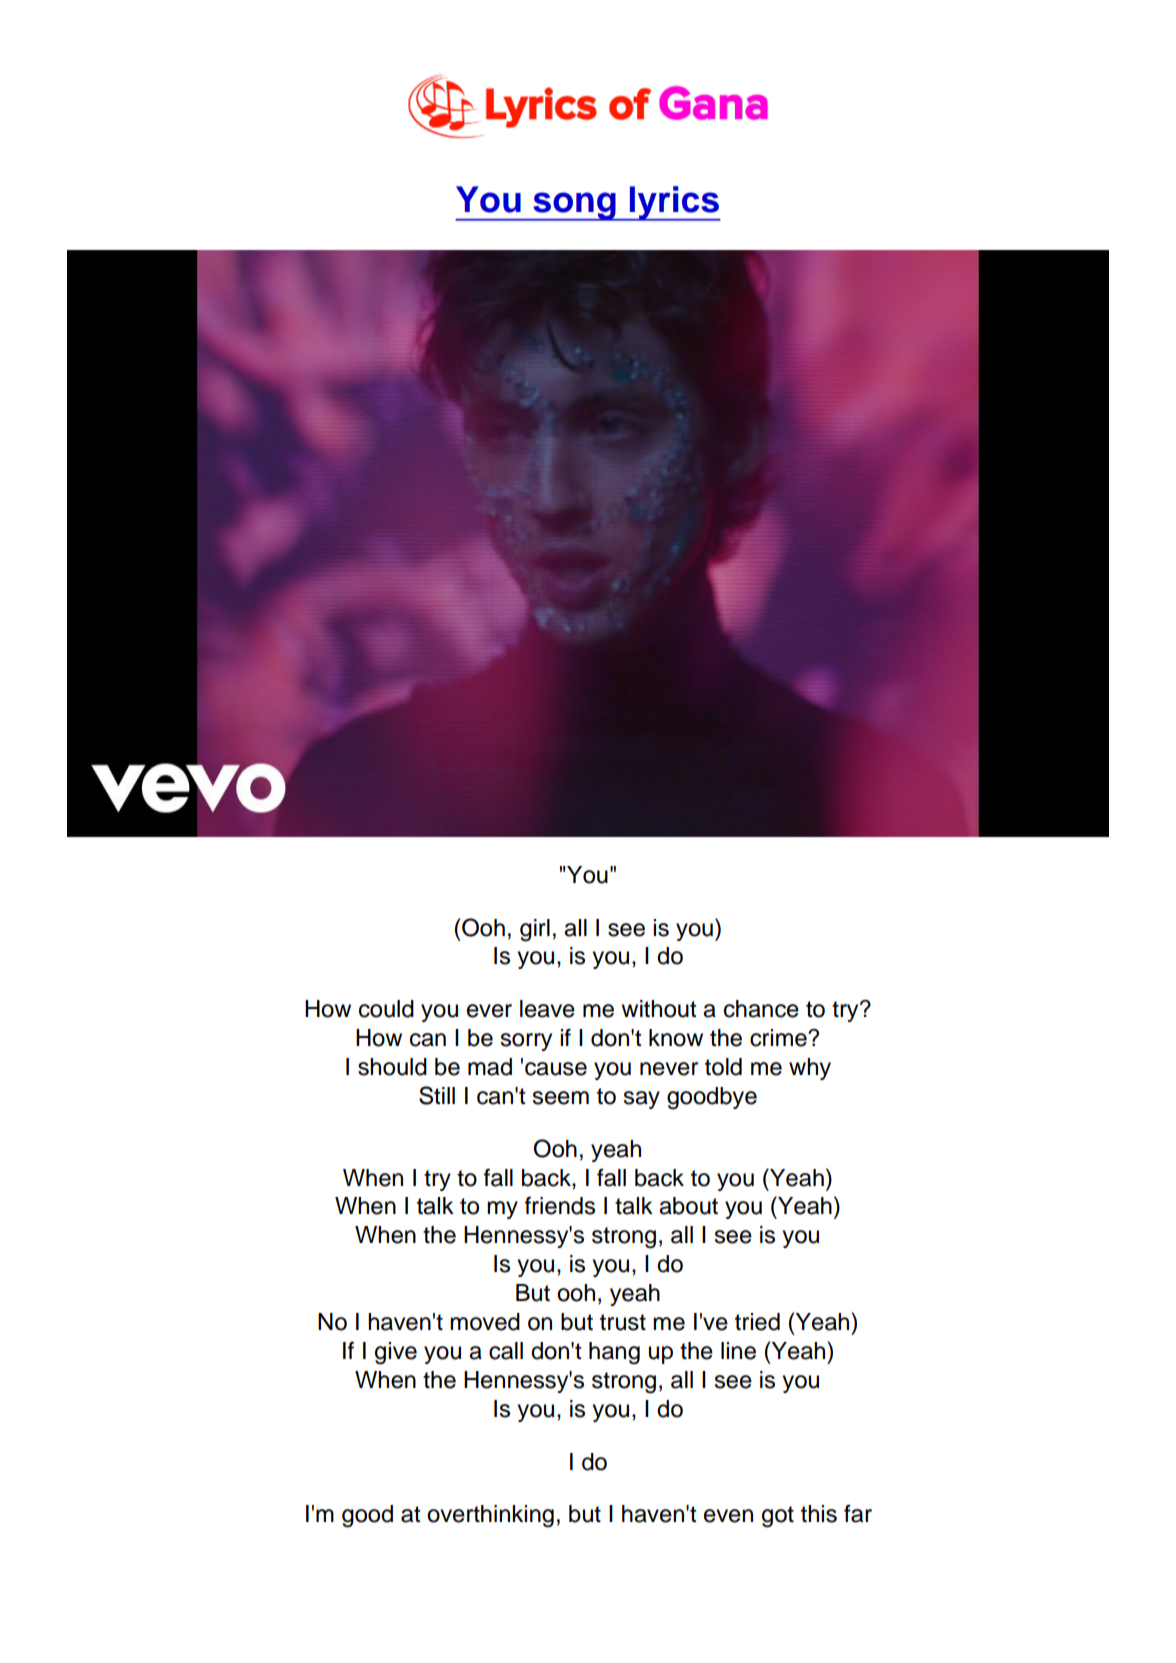  Describe the element at coordinates (659, 1009) in the screenshot. I see `without` at that location.
